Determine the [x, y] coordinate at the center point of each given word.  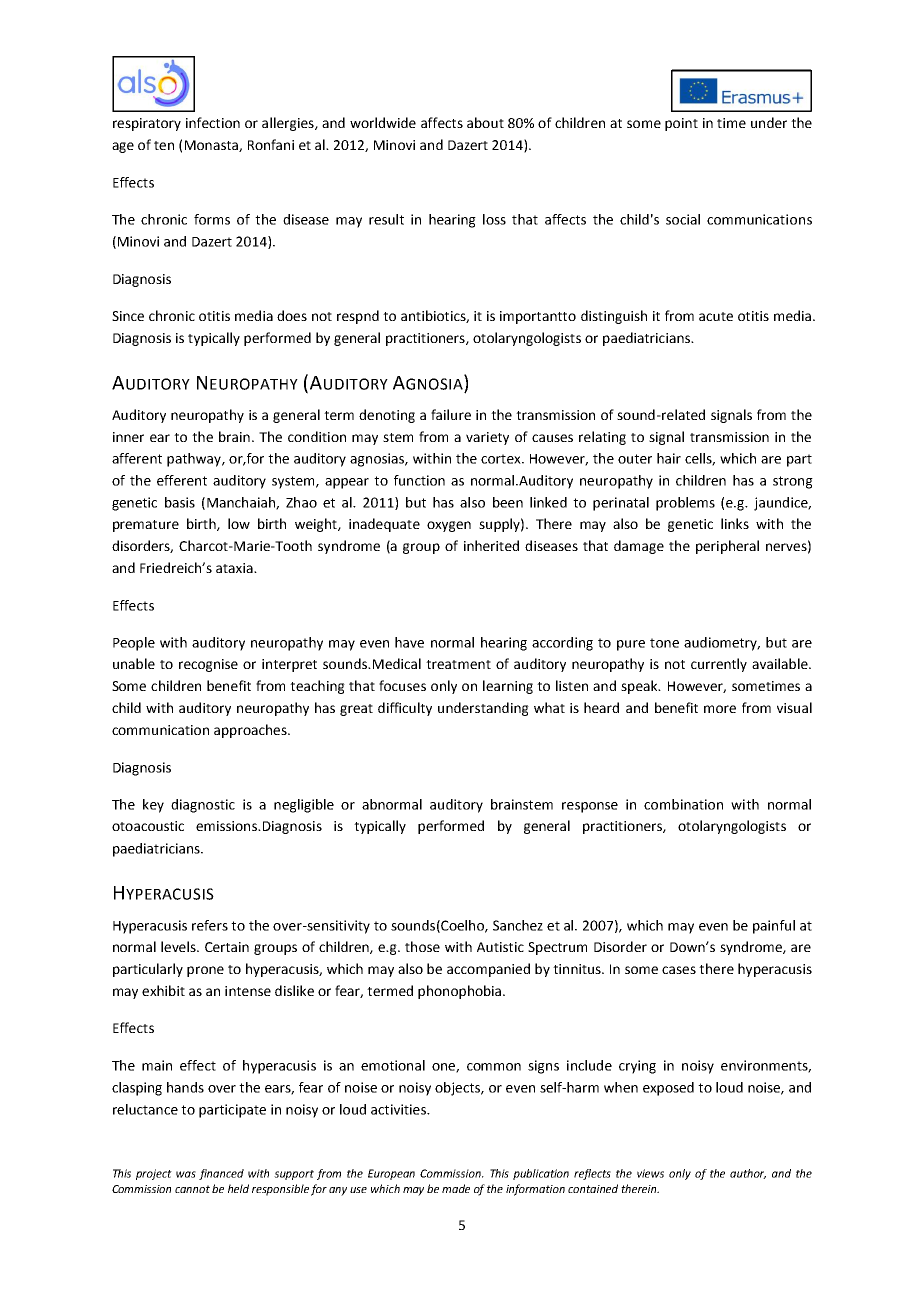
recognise [208, 665]
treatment [458, 664]
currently [719, 665]
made [456, 1188]
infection [213, 122]
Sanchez [518, 925]
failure [451, 414]
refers [210, 925]
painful [774, 927]
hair [669, 458]
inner [128, 437]
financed [221, 1174]
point [681, 124]
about [485, 122]
